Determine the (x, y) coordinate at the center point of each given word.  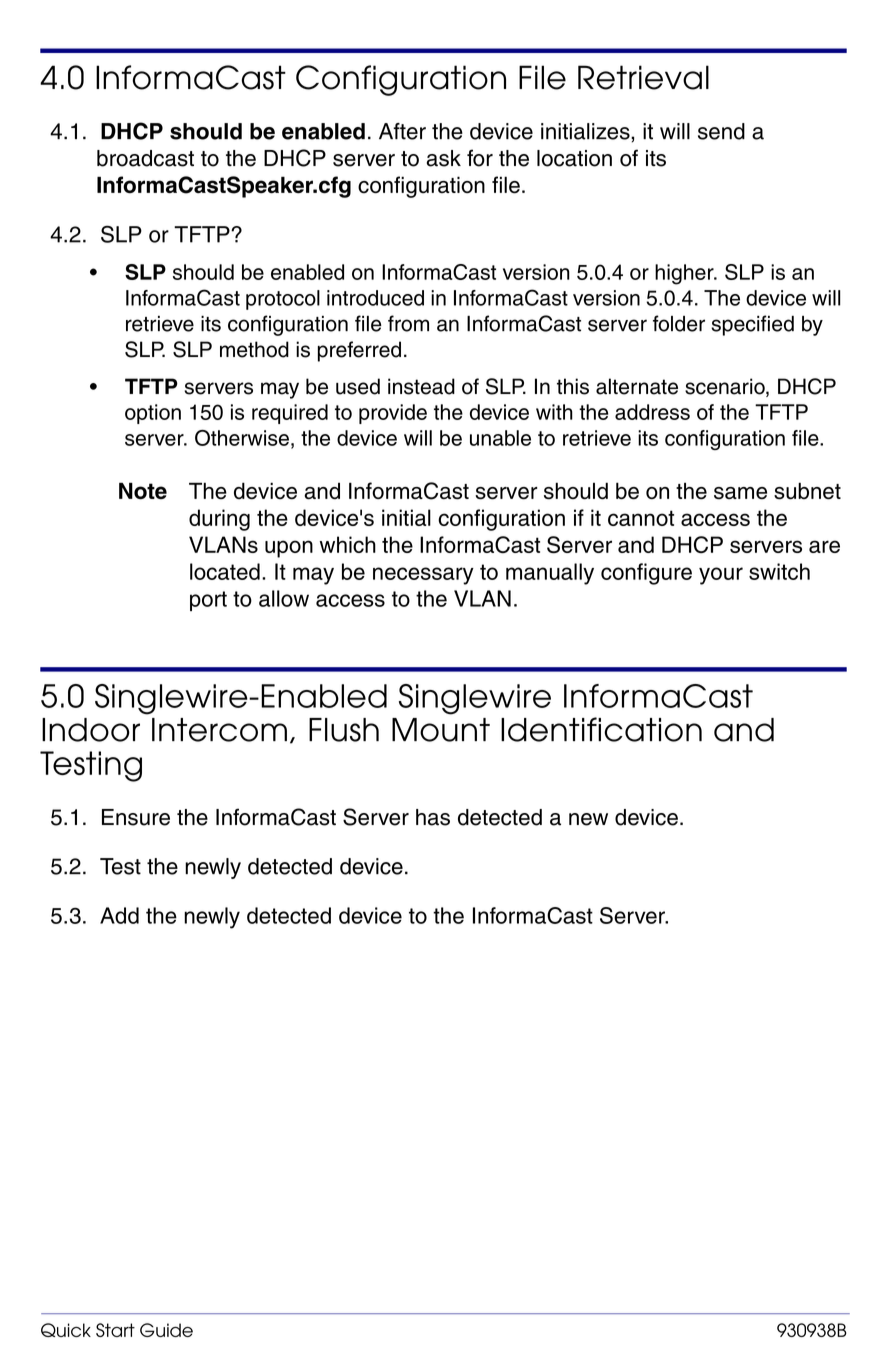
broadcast (145, 158)
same (740, 493)
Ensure (136, 817)
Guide (166, 1330)
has (433, 817)
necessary (423, 576)
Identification (601, 729)
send (721, 131)
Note (143, 491)
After (402, 131)
